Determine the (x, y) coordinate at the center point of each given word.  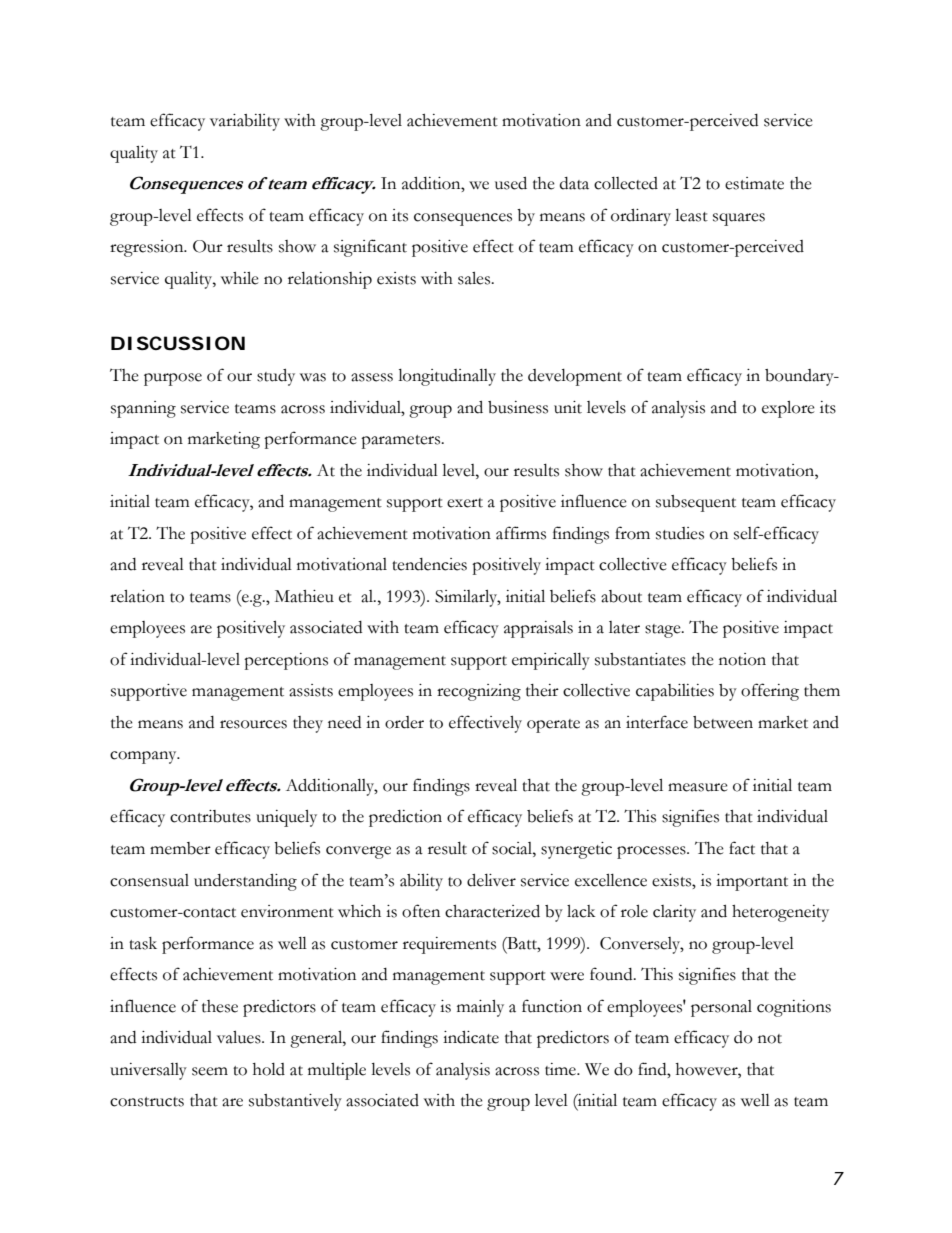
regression (148, 248)
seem (210, 1071)
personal (721, 1008)
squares (739, 219)
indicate (471, 1037)
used (511, 183)
